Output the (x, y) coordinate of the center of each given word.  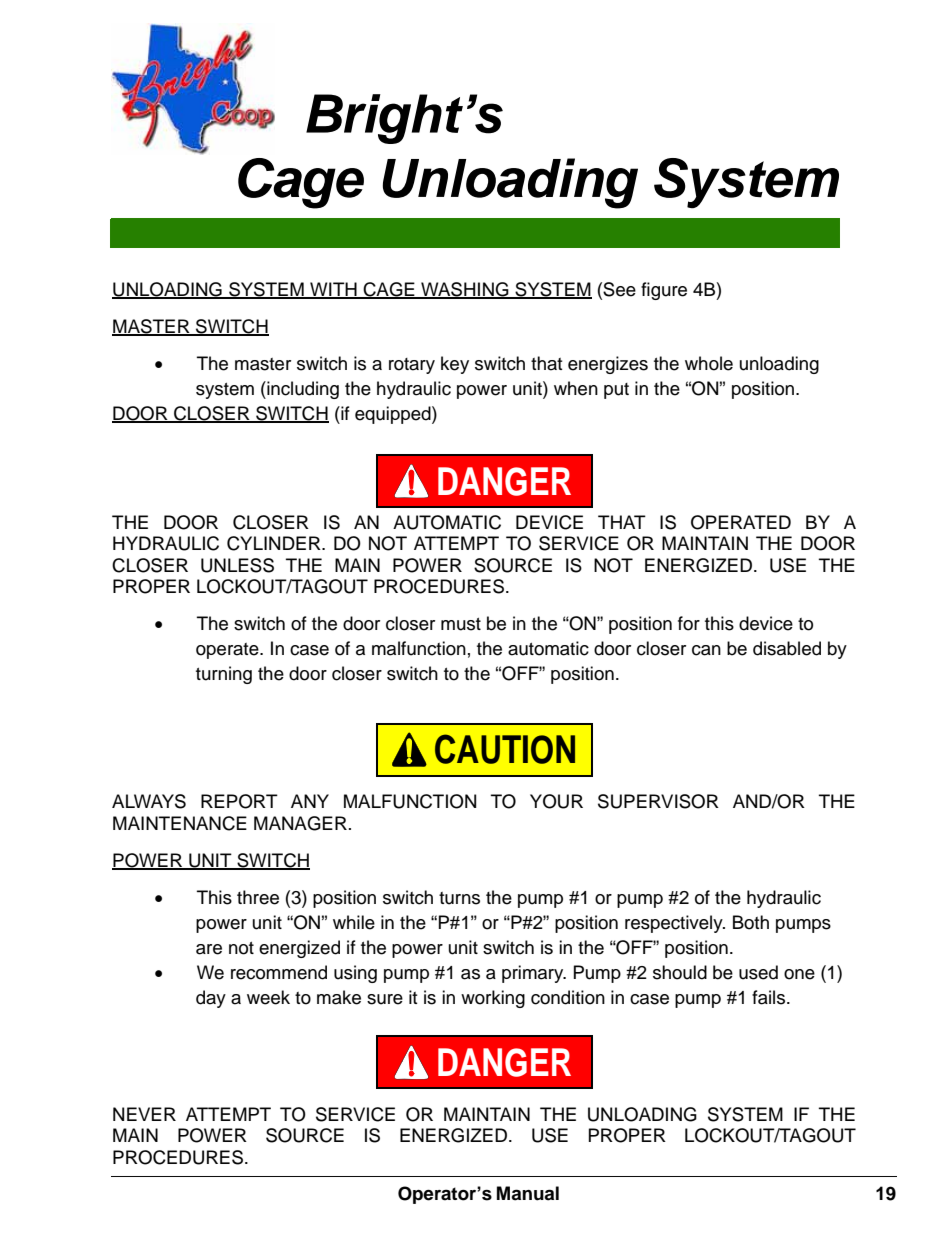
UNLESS (237, 565)
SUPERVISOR (658, 801)
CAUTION (505, 749)
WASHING (465, 290)
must (461, 624)
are (209, 949)
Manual (528, 1193)
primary (534, 974)
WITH (333, 290)
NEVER (144, 1114)
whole (709, 363)
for (689, 623)
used (758, 972)
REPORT (239, 801)
